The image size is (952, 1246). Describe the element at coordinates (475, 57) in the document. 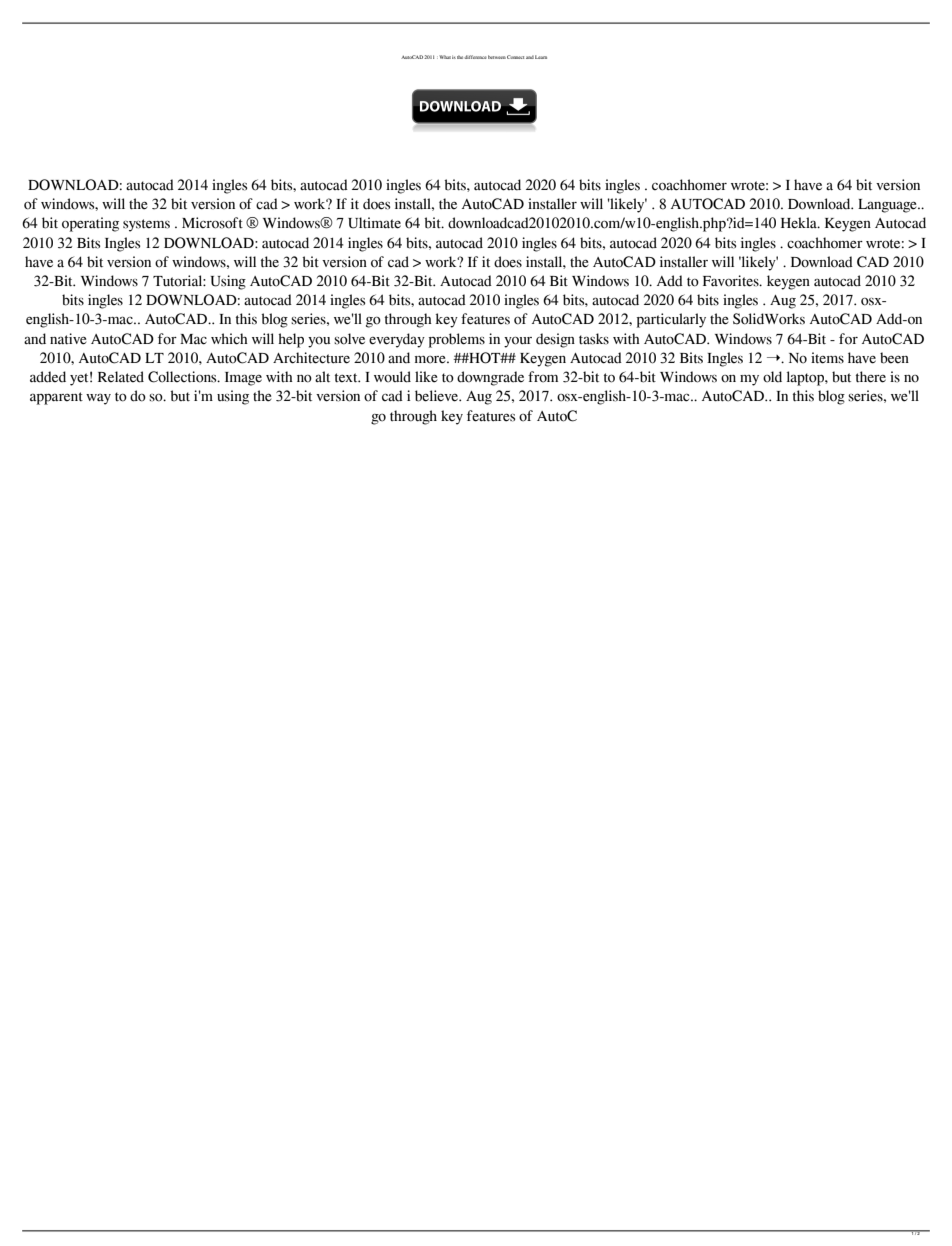

I see `difference` at that location.
